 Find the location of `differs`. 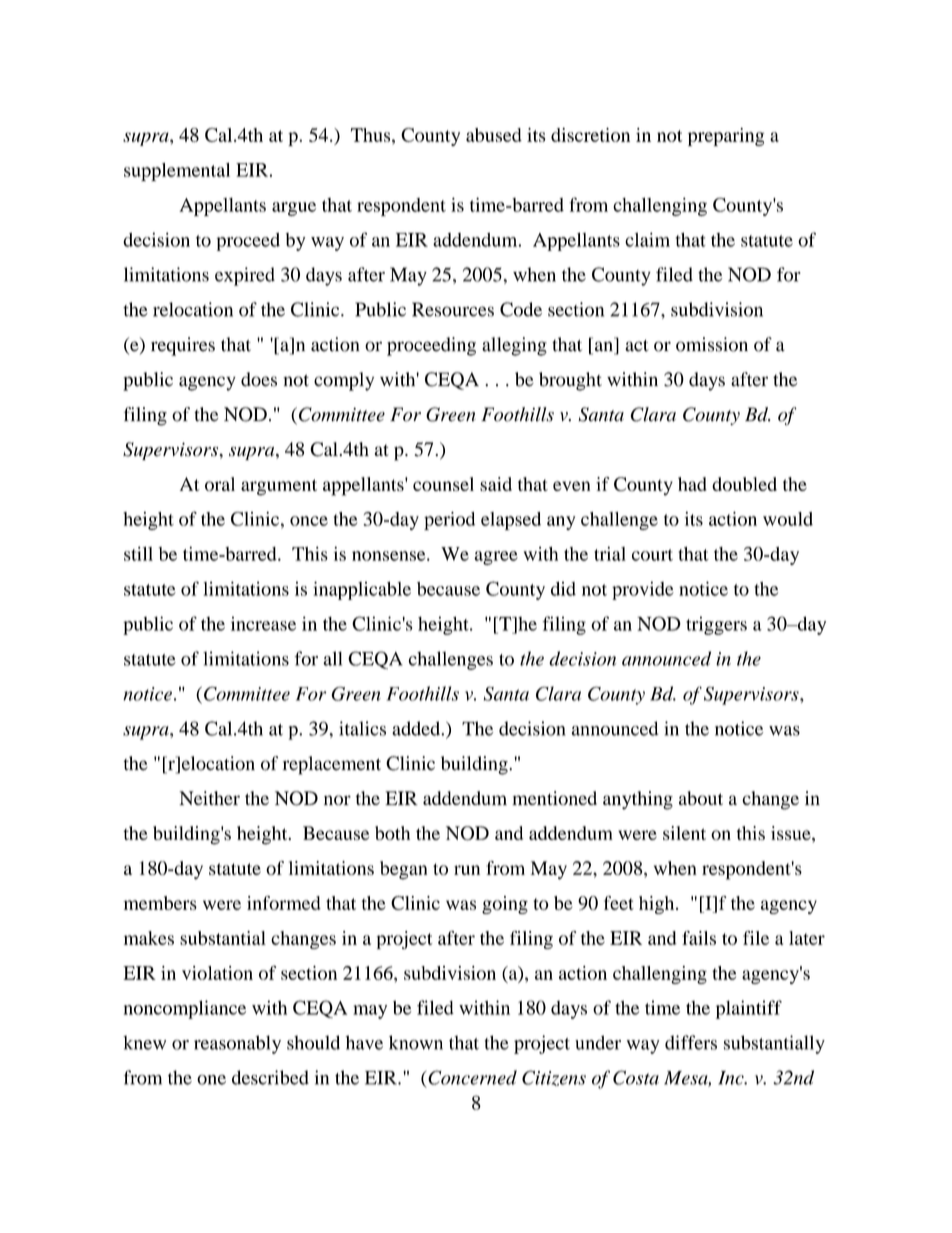

differs is located at coordinates (691, 1042).
